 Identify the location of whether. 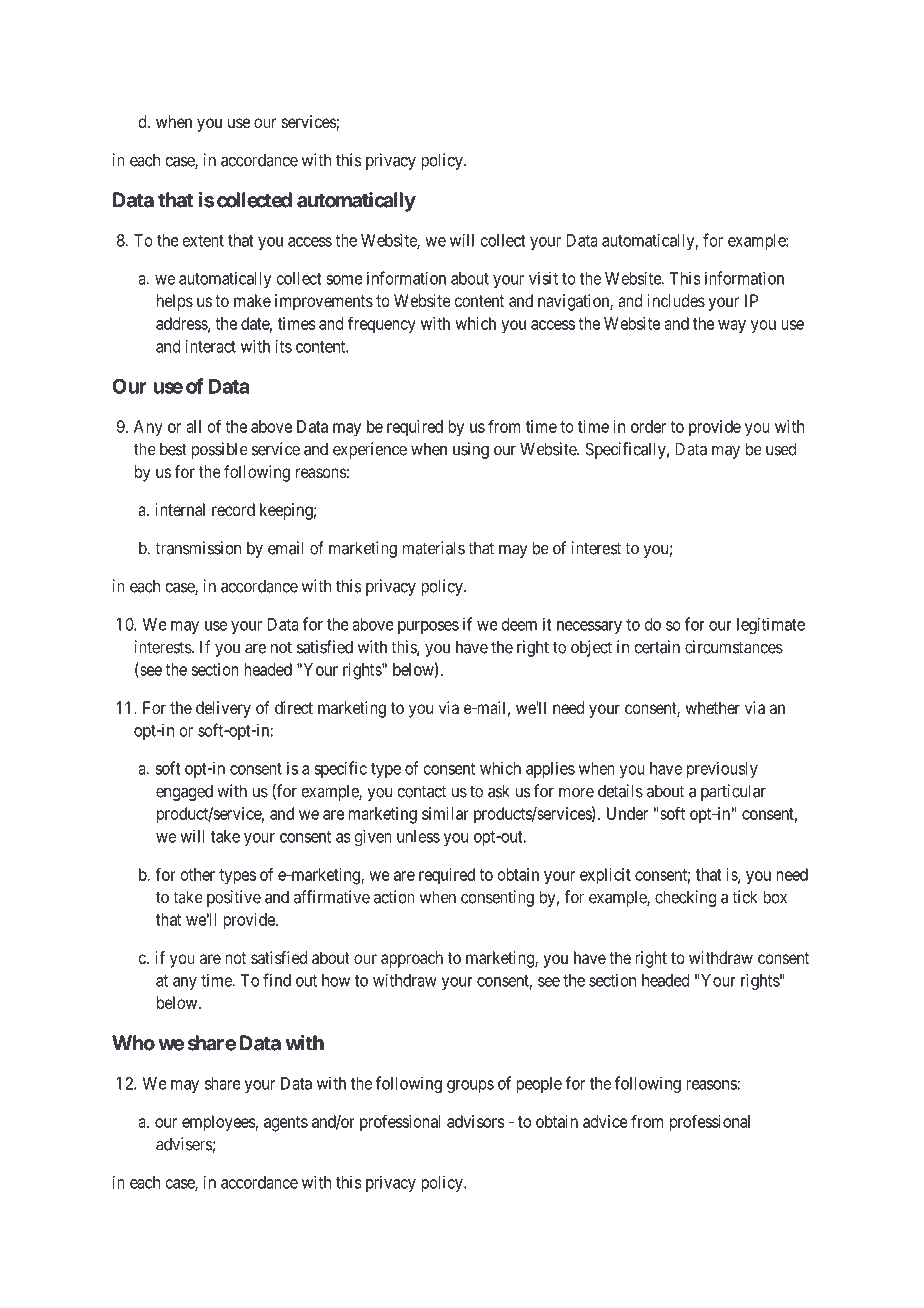
(712, 707).
